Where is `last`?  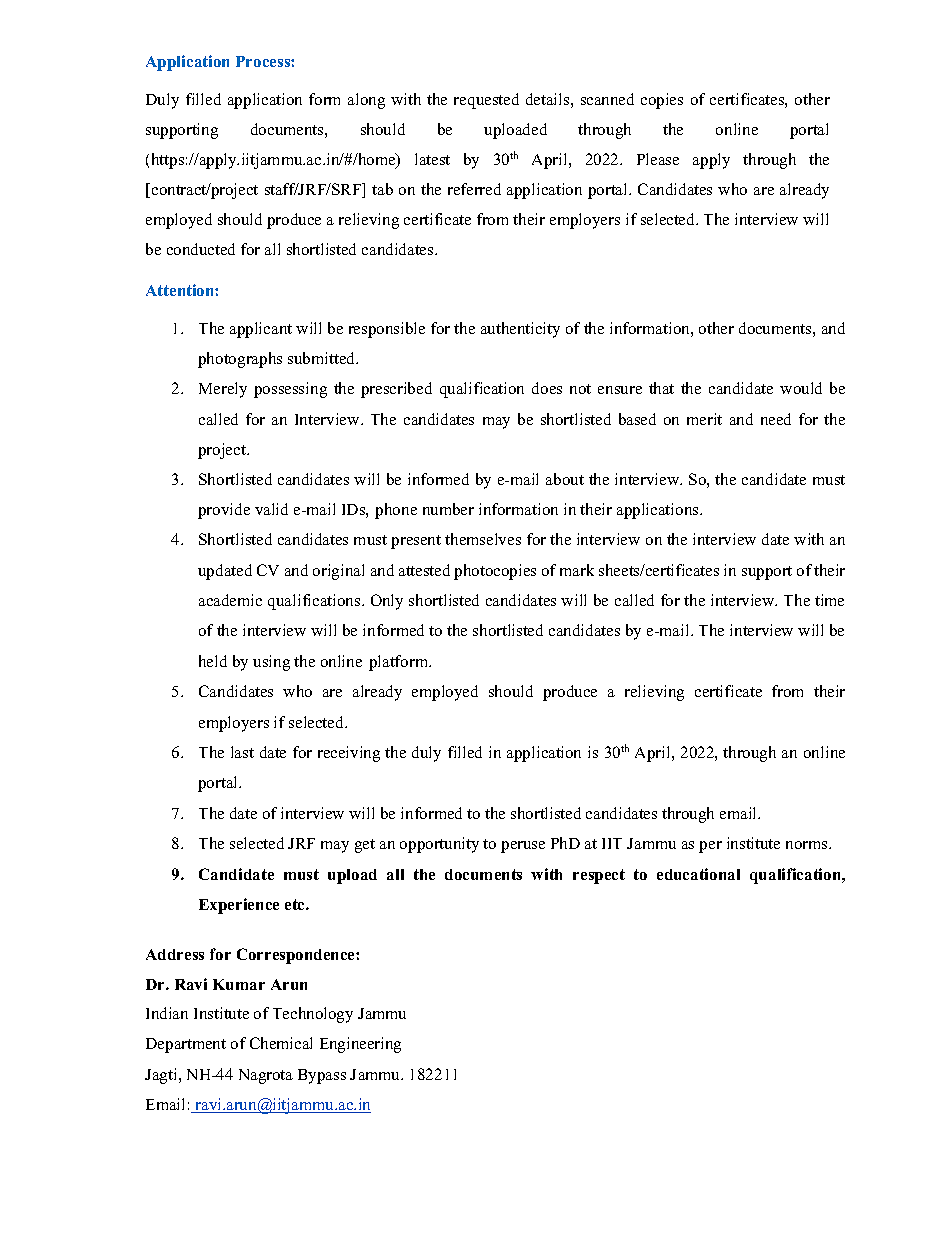 last is located at coordinates (242, 752).
